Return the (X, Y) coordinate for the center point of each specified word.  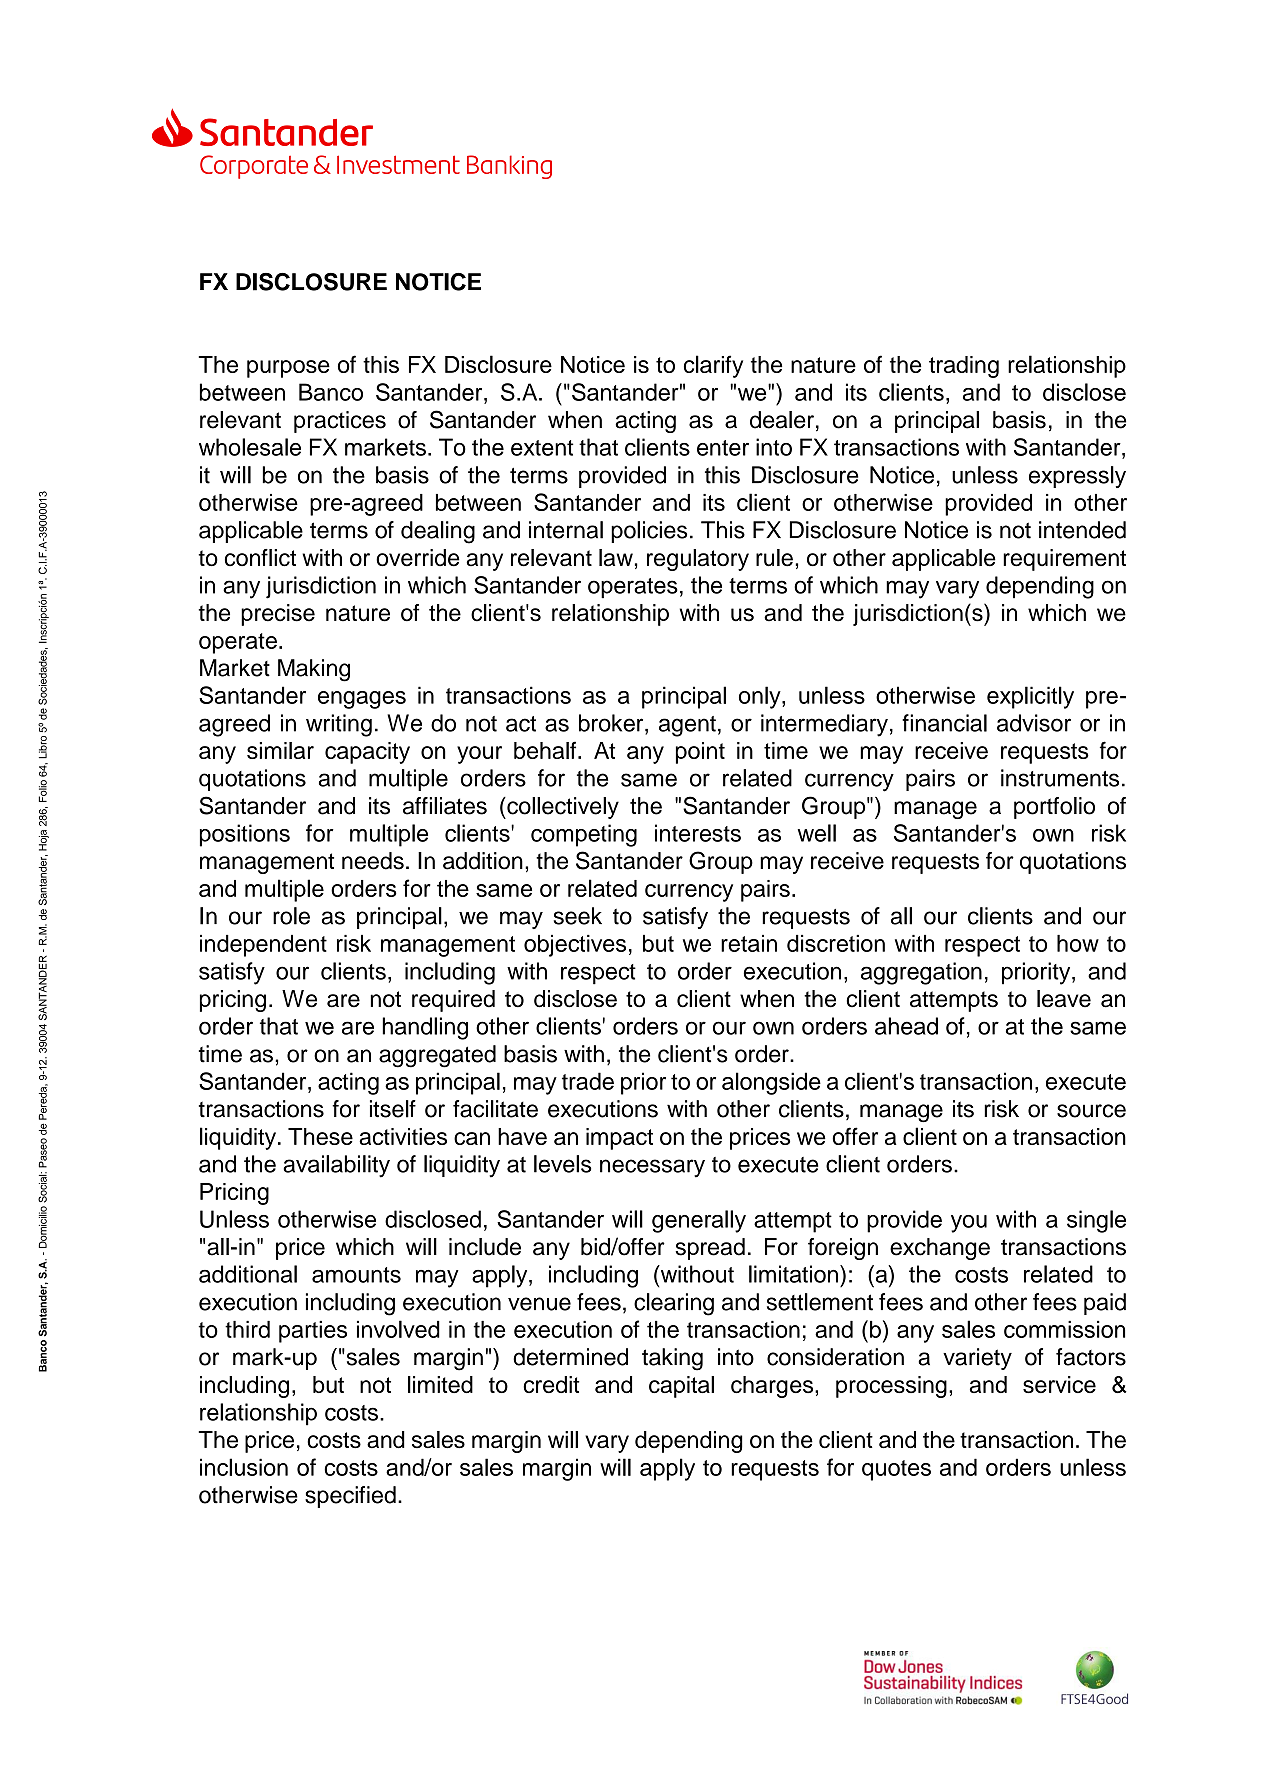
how (1078, 943)
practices (340, 422)
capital (681, 1387)
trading (964, 367)
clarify (713, 366)
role (291, 916)
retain (749, 943)
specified (350, 1497)
